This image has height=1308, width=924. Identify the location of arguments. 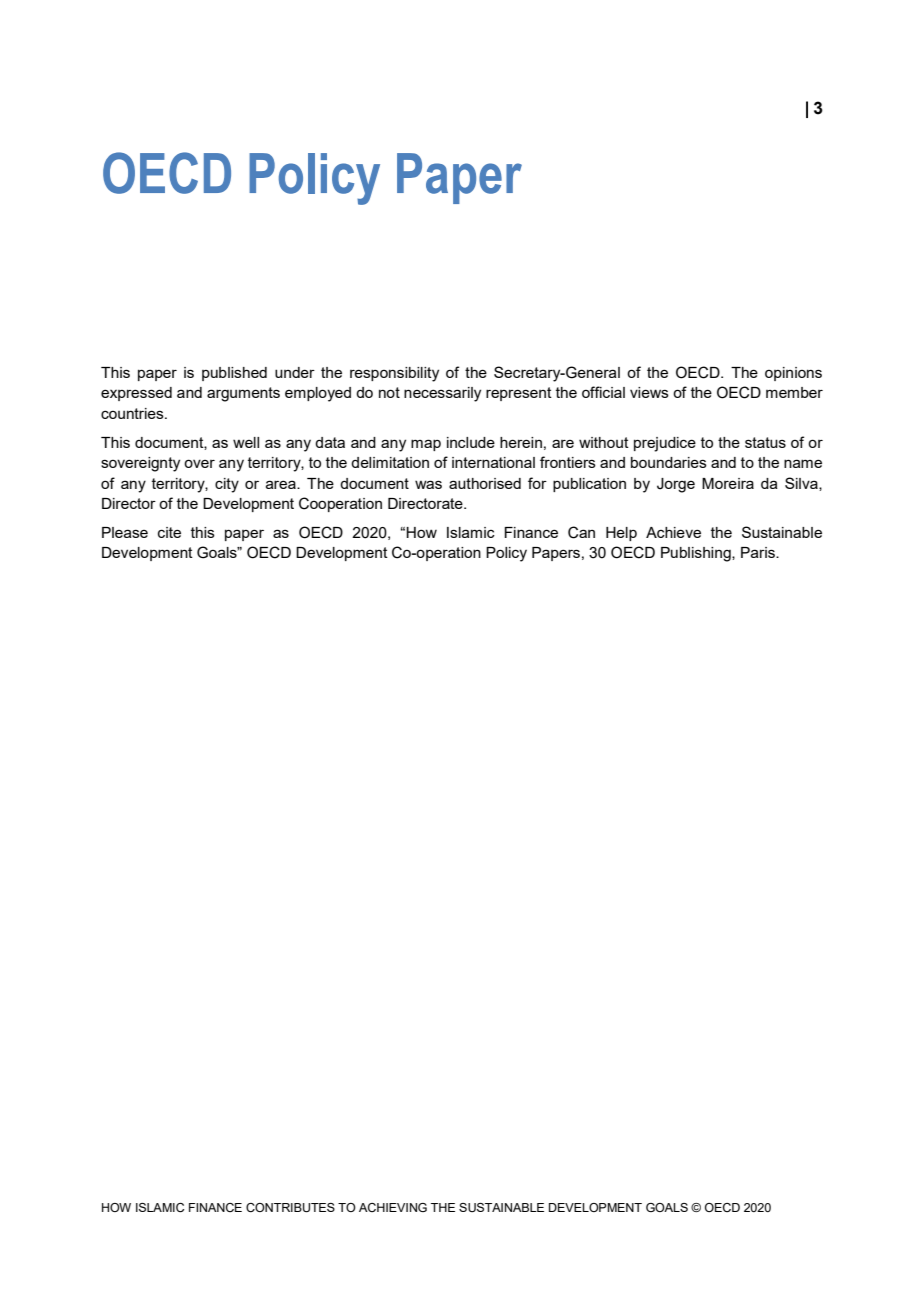
(243, 394).
